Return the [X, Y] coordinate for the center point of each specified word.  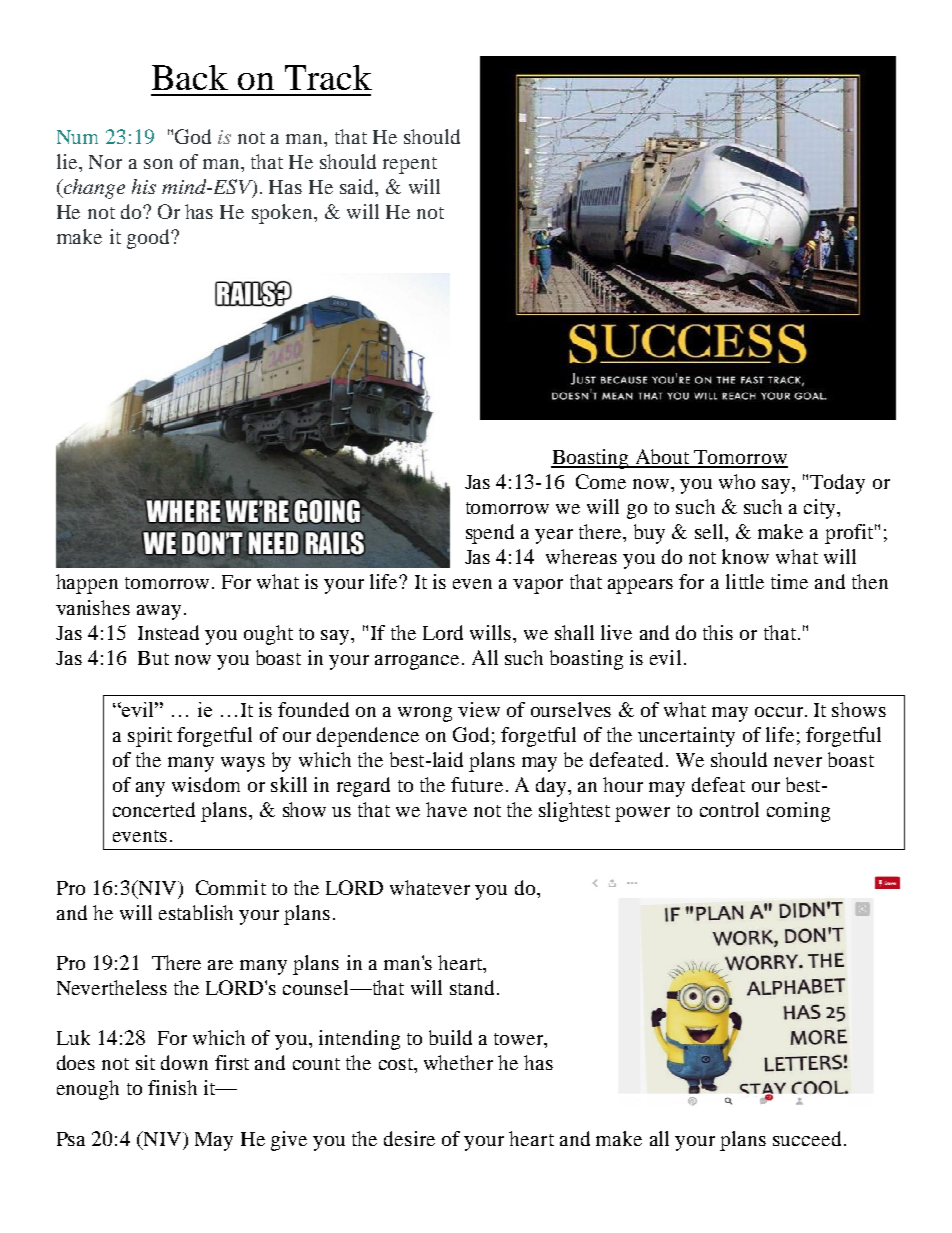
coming [798, 812]
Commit [231, 887]
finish [172, 1087]
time [789, 581]
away [159, 612]
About [662, 458]
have [446, 809]
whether [458, 1062]
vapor [538, 586]
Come [601, 481]
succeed [807, 1138]
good [149, 239]
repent [410, 165]
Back [190, 77]
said [358, 188]
